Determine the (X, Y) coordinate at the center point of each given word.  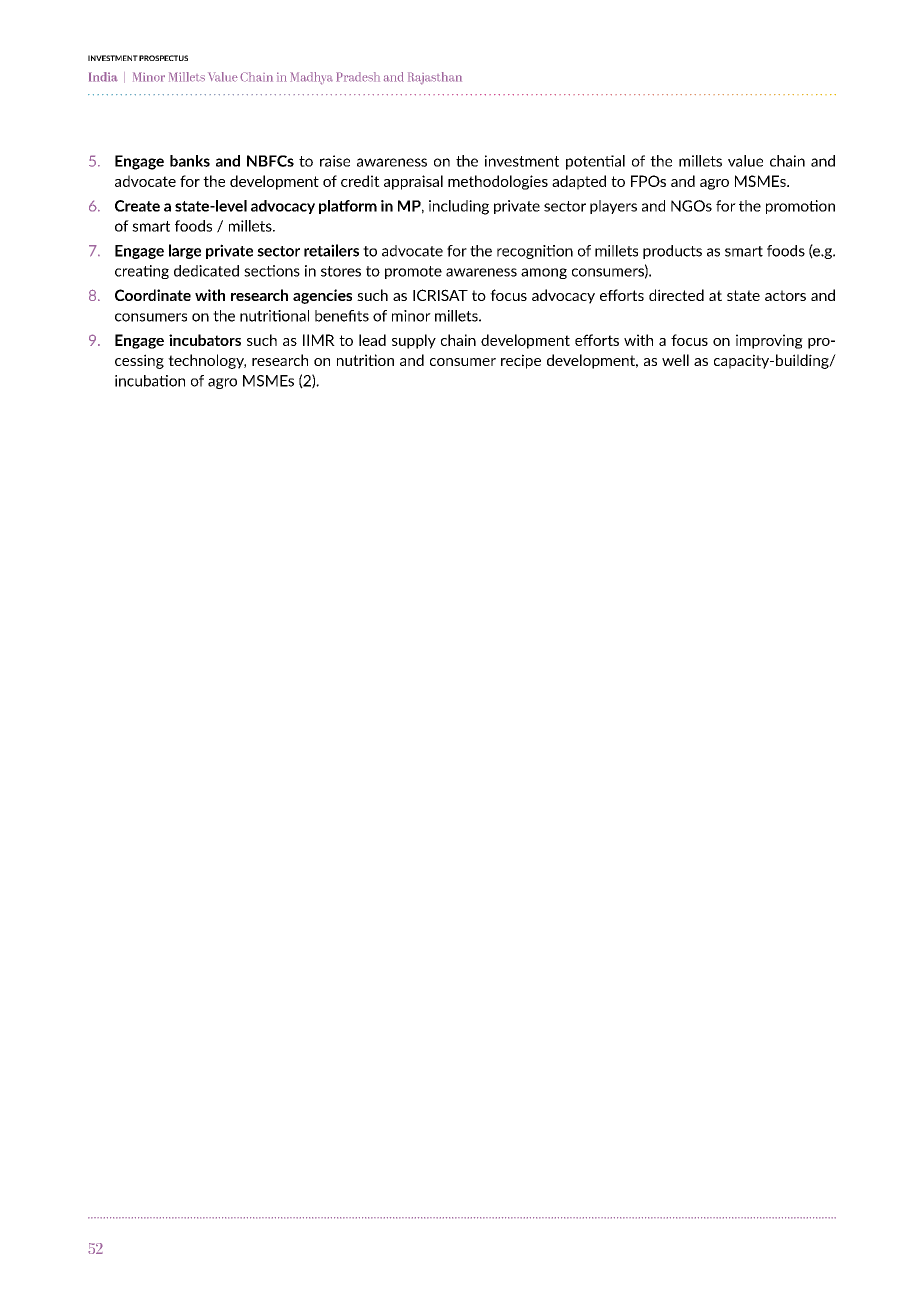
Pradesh (358, 77)
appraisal (413, 182)
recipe (521, 361)
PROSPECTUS (163, 58)
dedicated (206, 271)
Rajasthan (435, 78)
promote (413, 272)
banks (190, 161)
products (672, 252)
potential (595, 162)
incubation (150, 381)
